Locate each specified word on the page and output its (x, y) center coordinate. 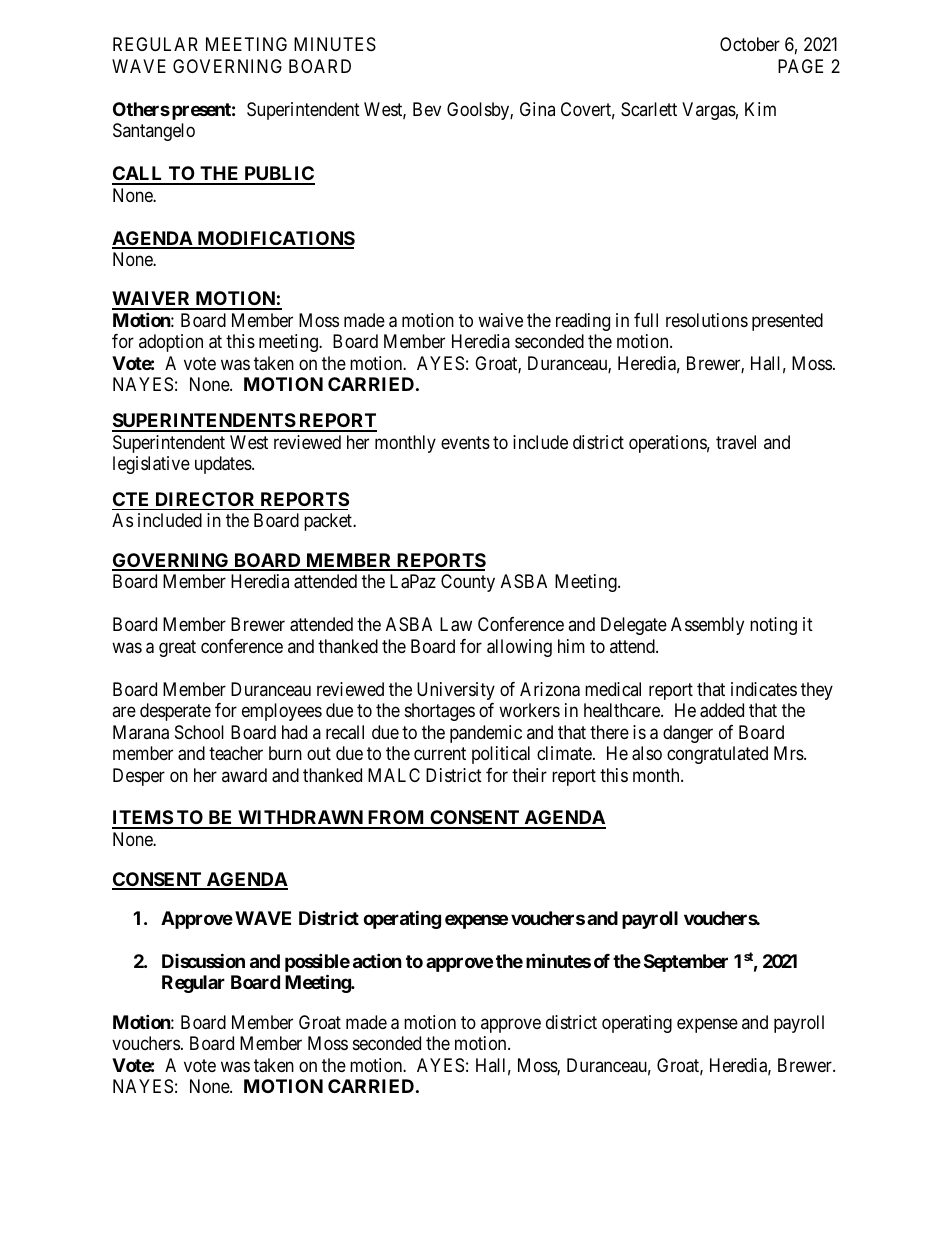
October (750, 44)
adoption (171, 343)
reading (583, 322)
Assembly (707, 626)
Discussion (203, 960)
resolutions (707, 320)
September (686, 963)
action (377, 960)
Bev (427, 109)
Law (456, 624)
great (177, 648)
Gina (537, 109)
